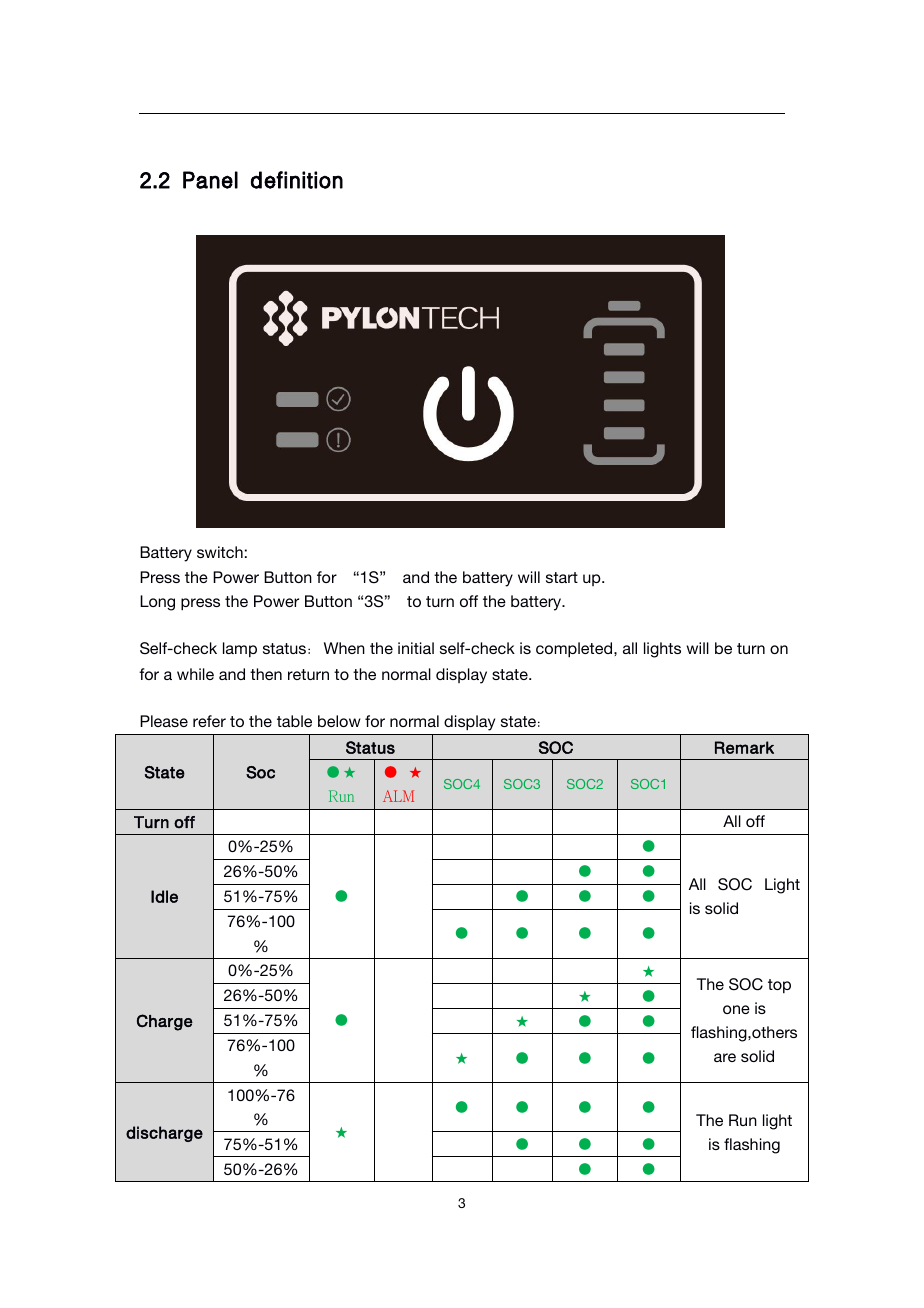 The height and width of the screenshot is (1308, 924). Describe the element at coordinates (209, 721) in the screenshot. I see `refer` at that location.
